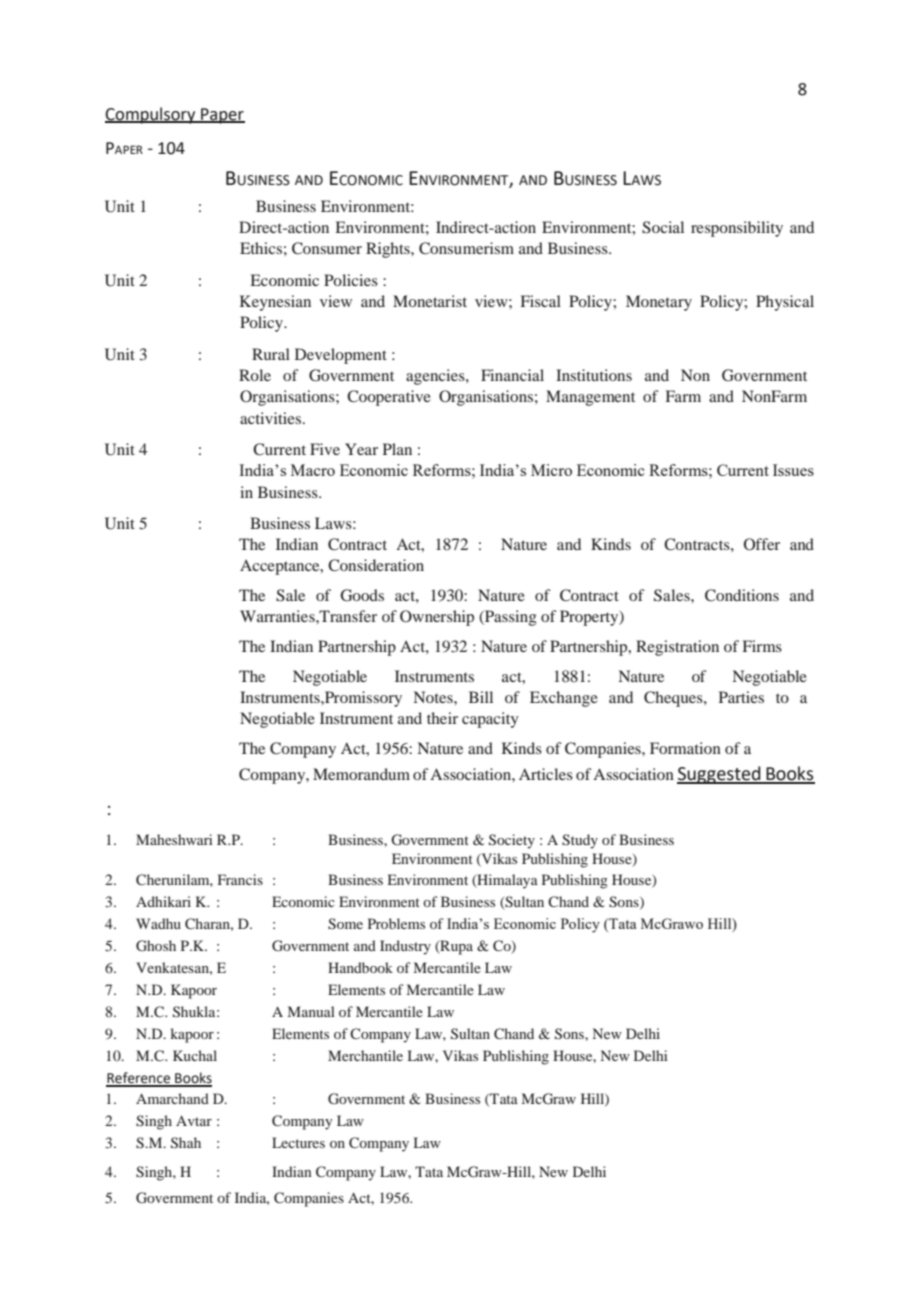 The image size is (924, 1308). I want to click on activities, so click(272, 418).
